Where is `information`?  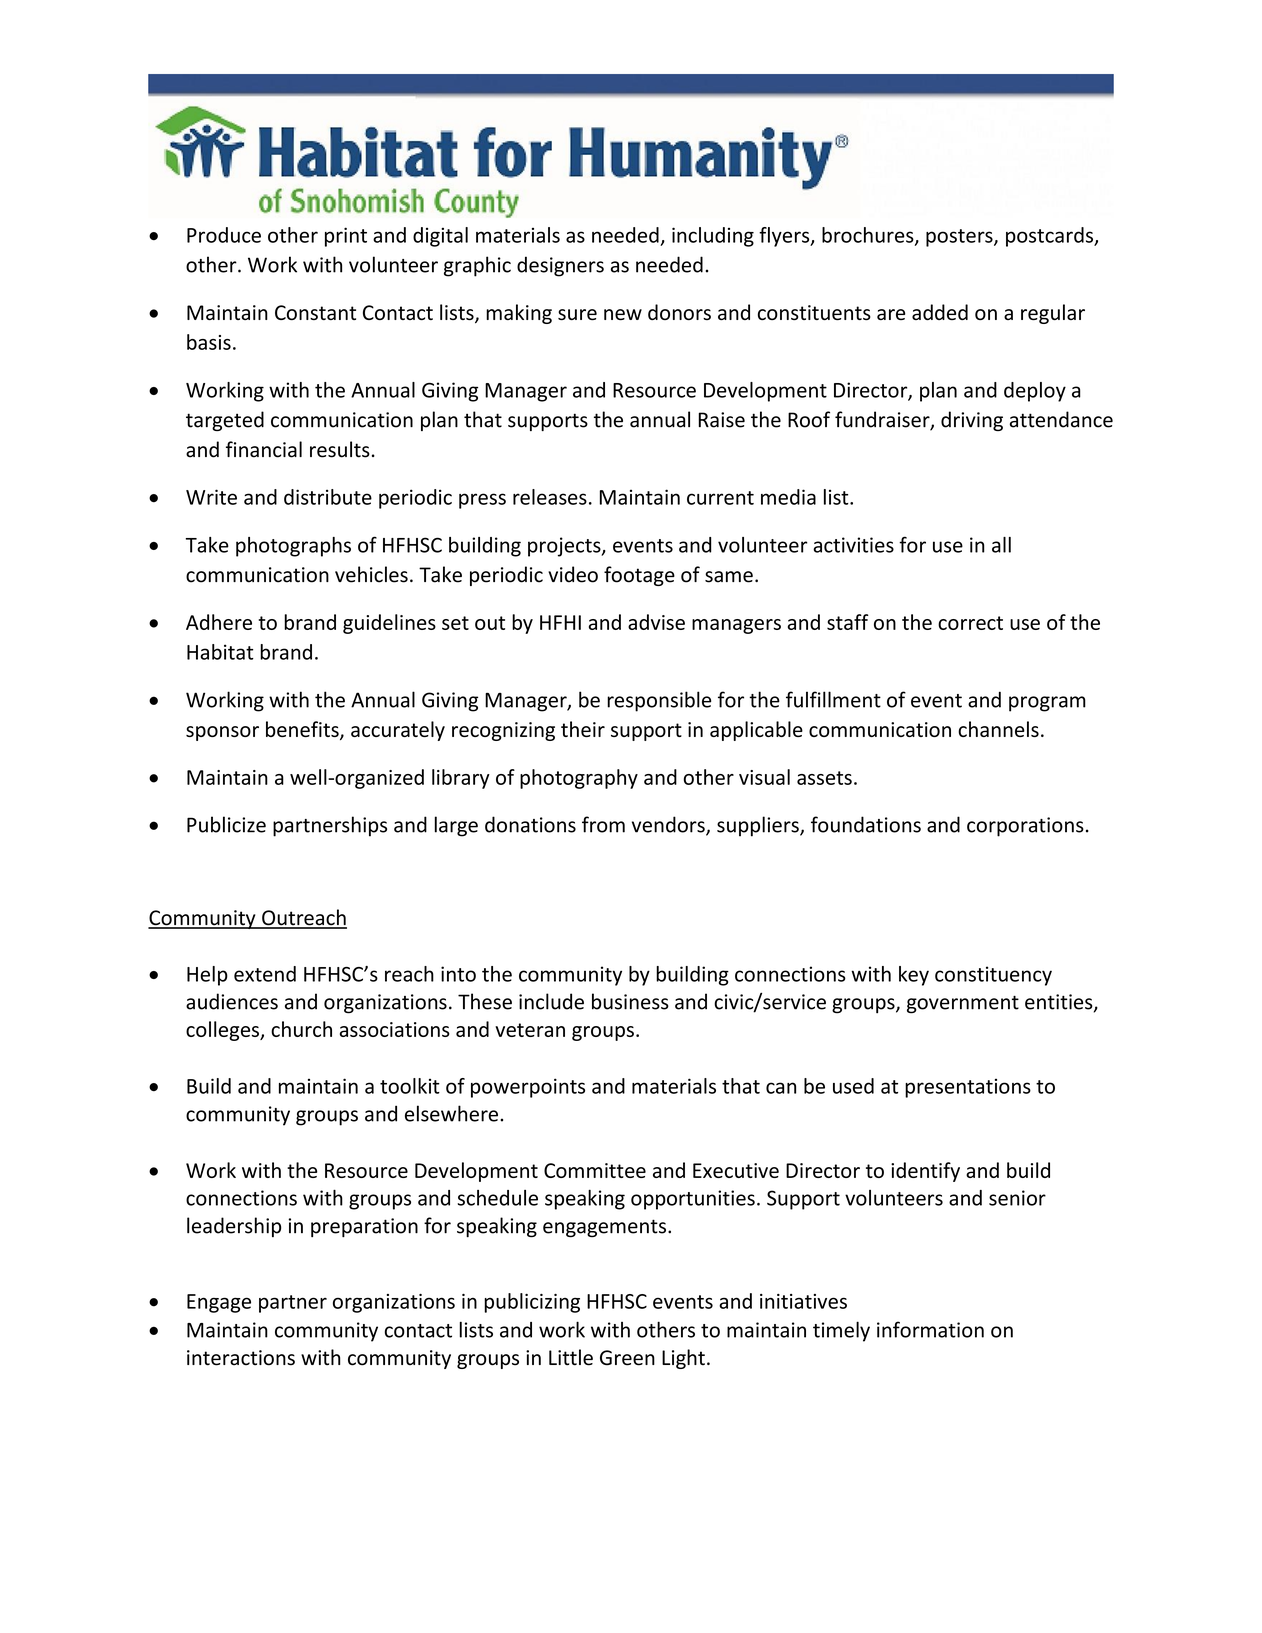 information is located at coordinates (930, 1329).
